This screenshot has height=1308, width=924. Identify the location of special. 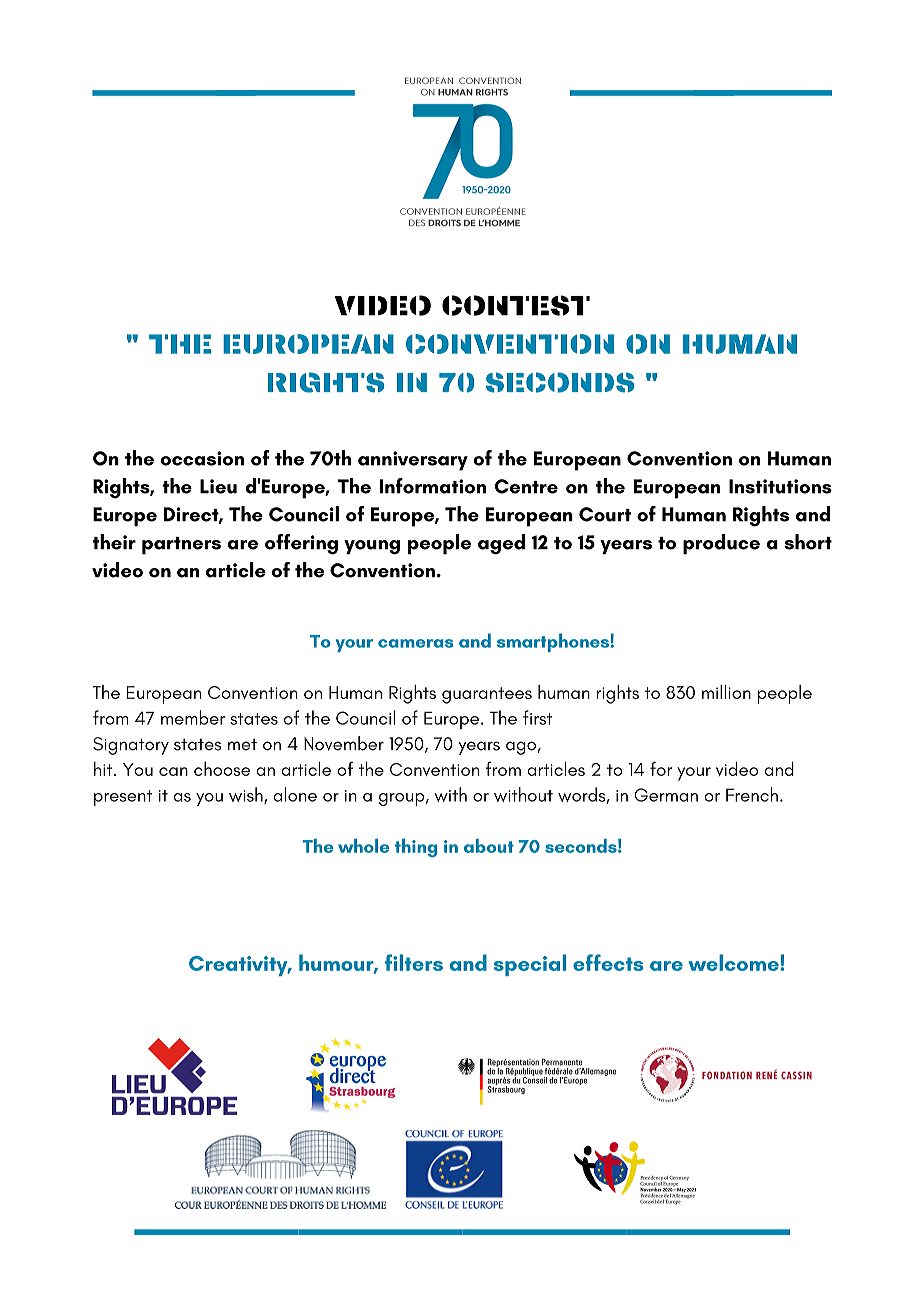
(530, 965).
